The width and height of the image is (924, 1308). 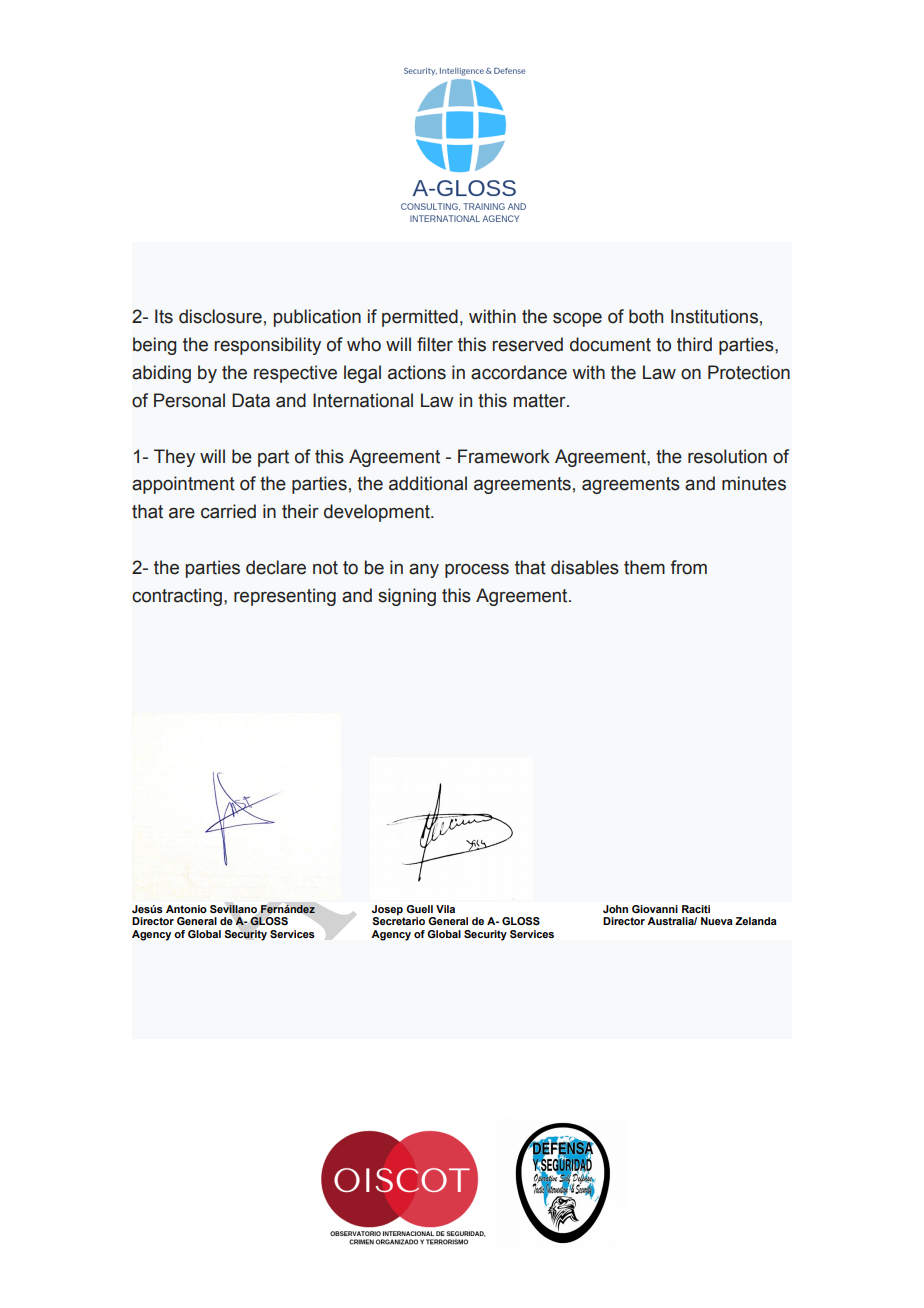 What do you see at coordinates (435, 344) in the image?
I see `filter` at bounding box center [435, 344].
